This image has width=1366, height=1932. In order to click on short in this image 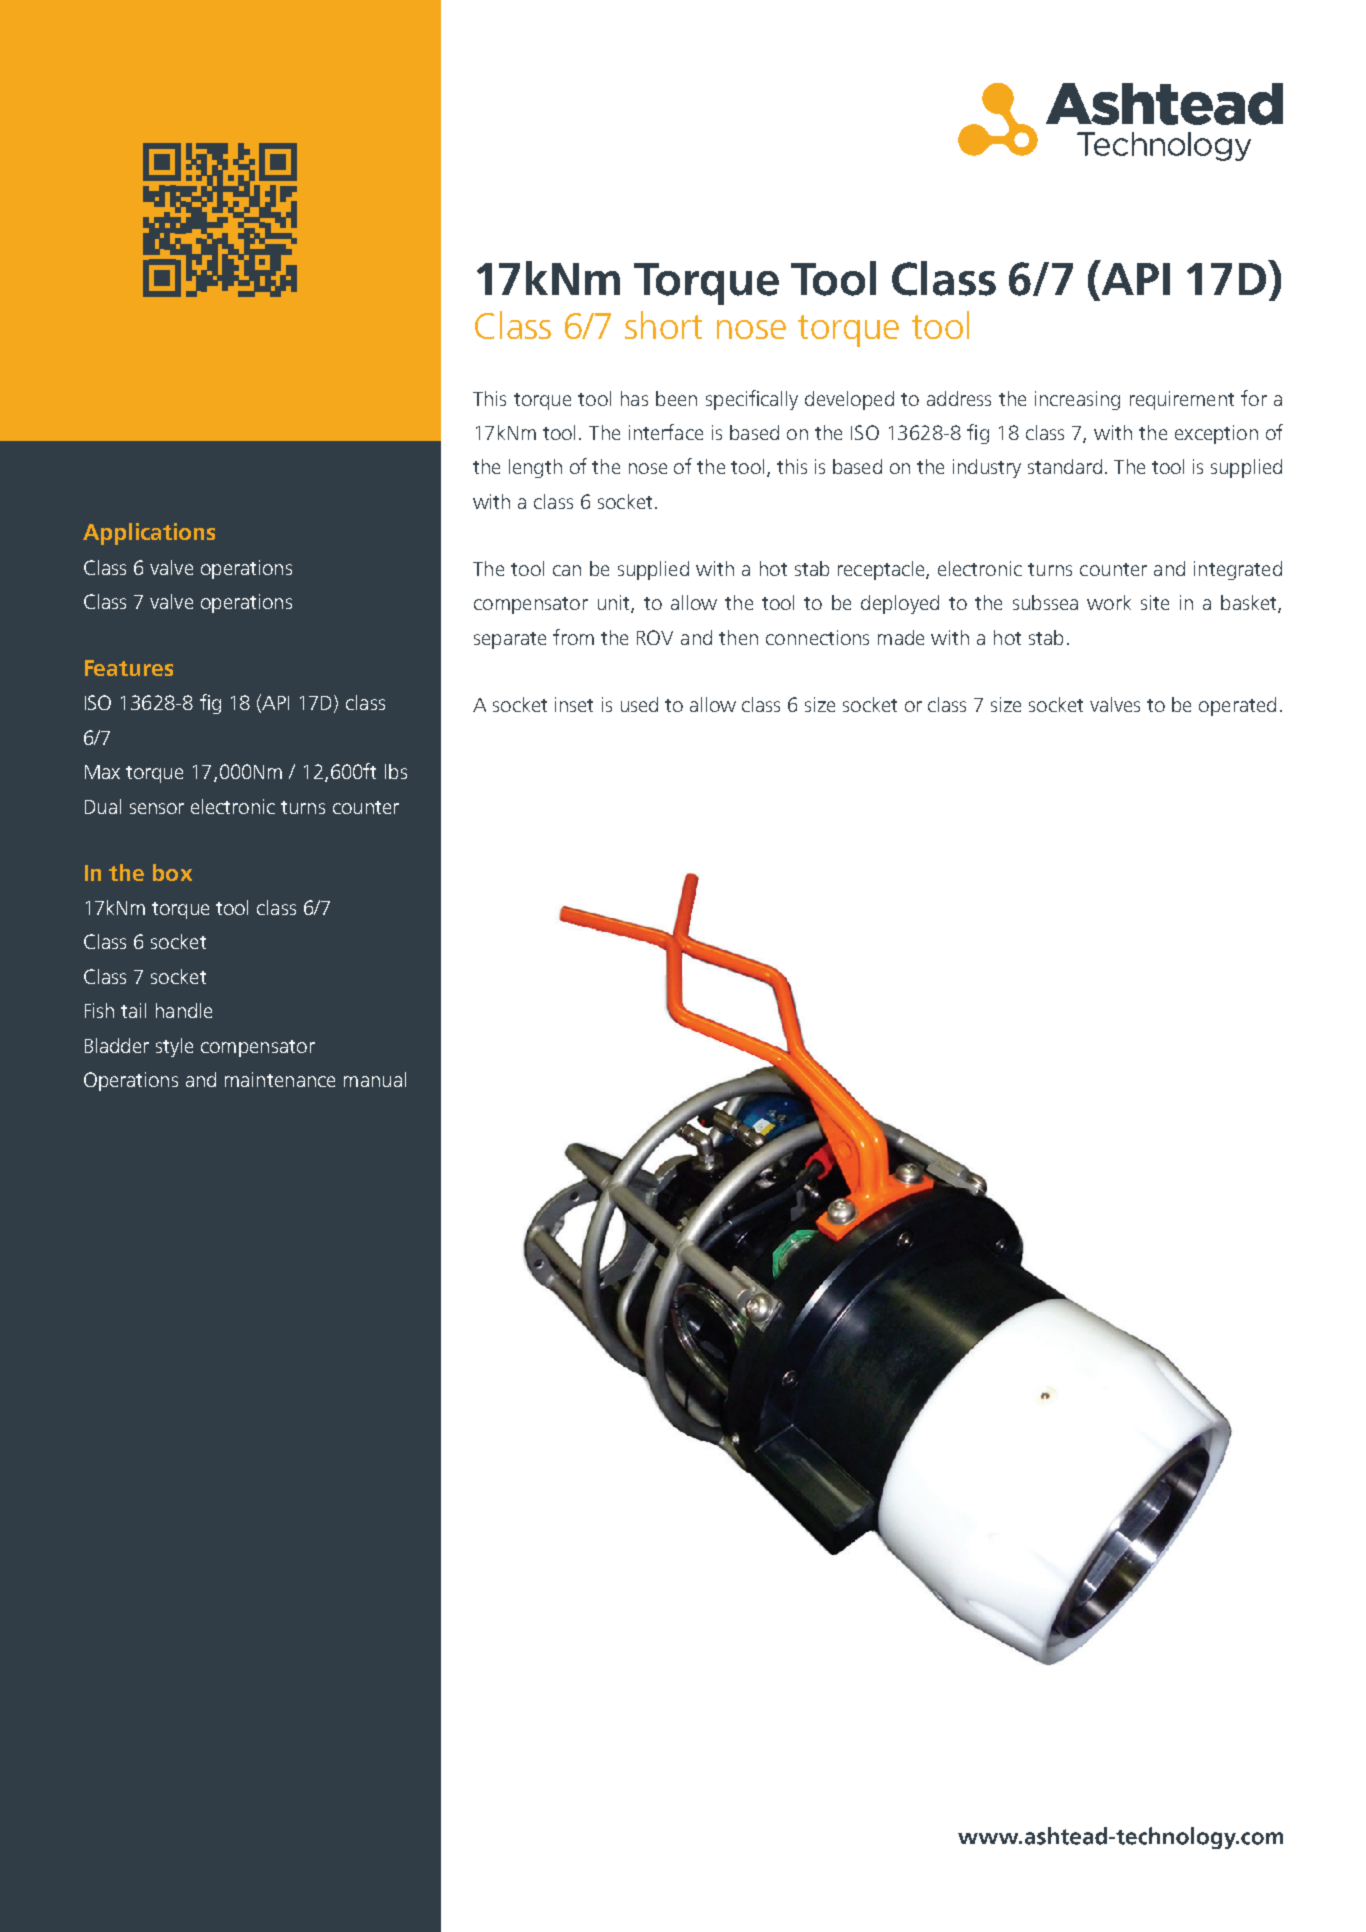, I will do `click(663, 325)`.
